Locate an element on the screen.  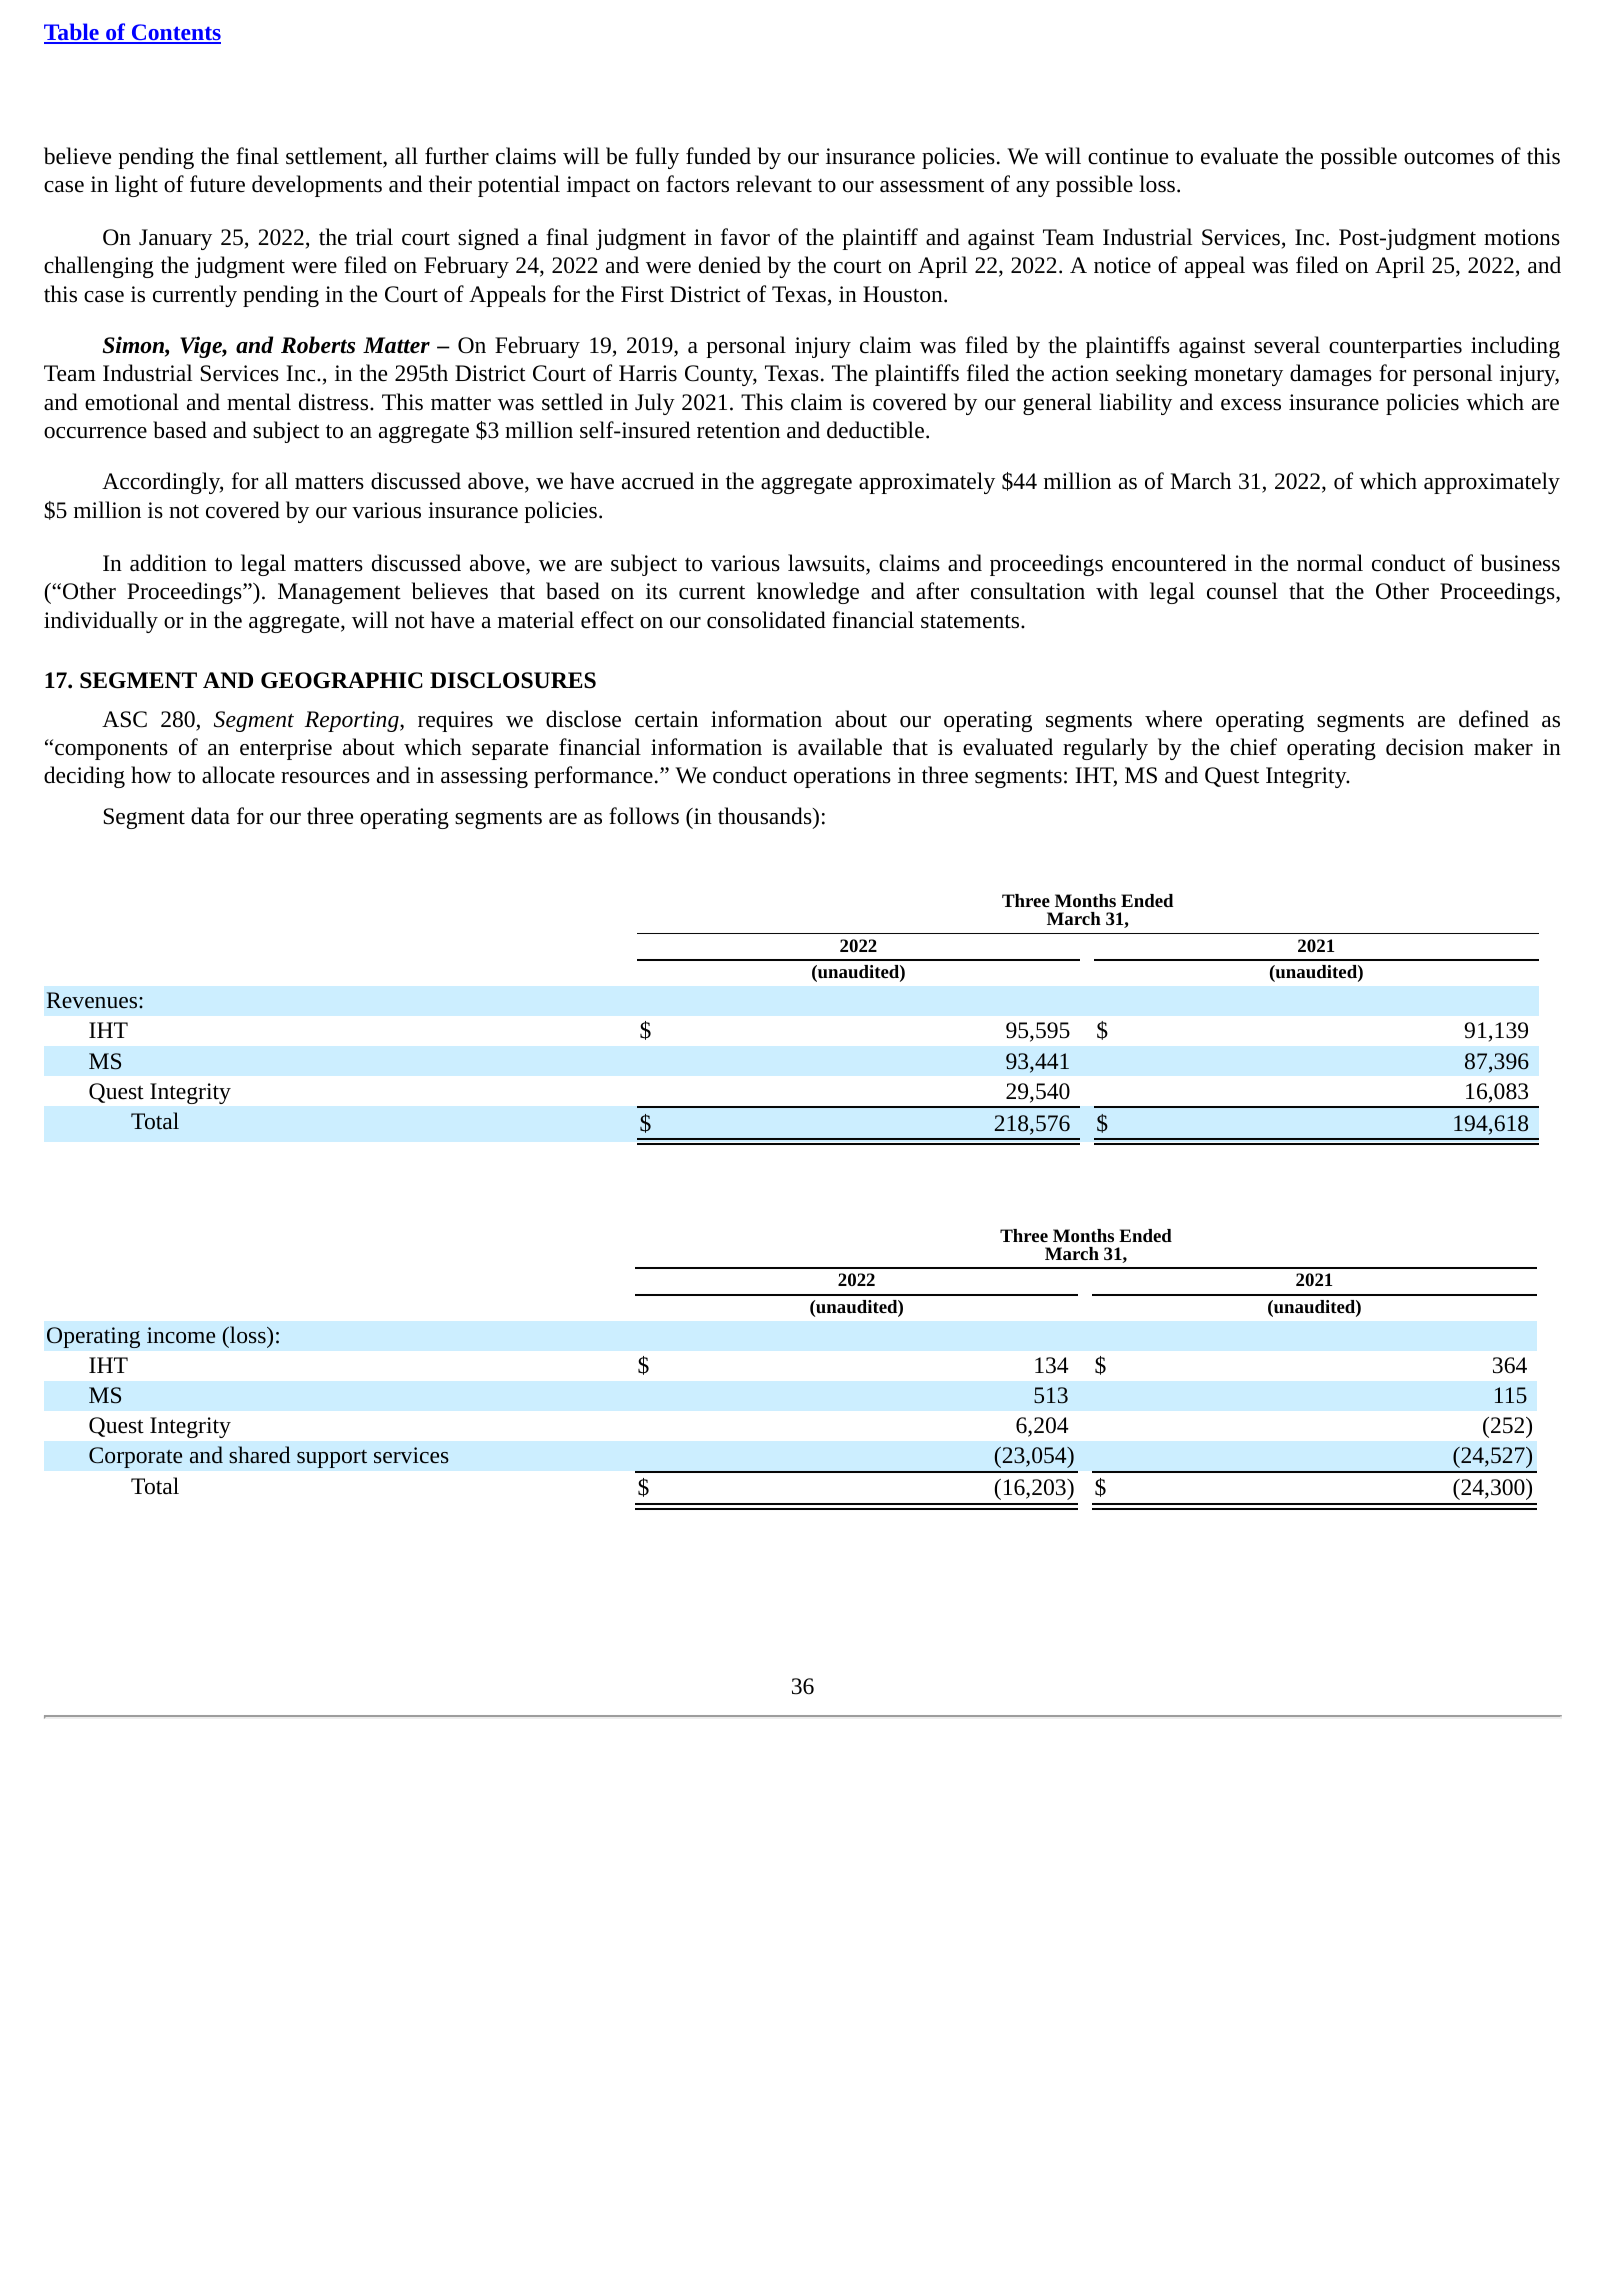
decision is located at coordinates (1425, 747).
